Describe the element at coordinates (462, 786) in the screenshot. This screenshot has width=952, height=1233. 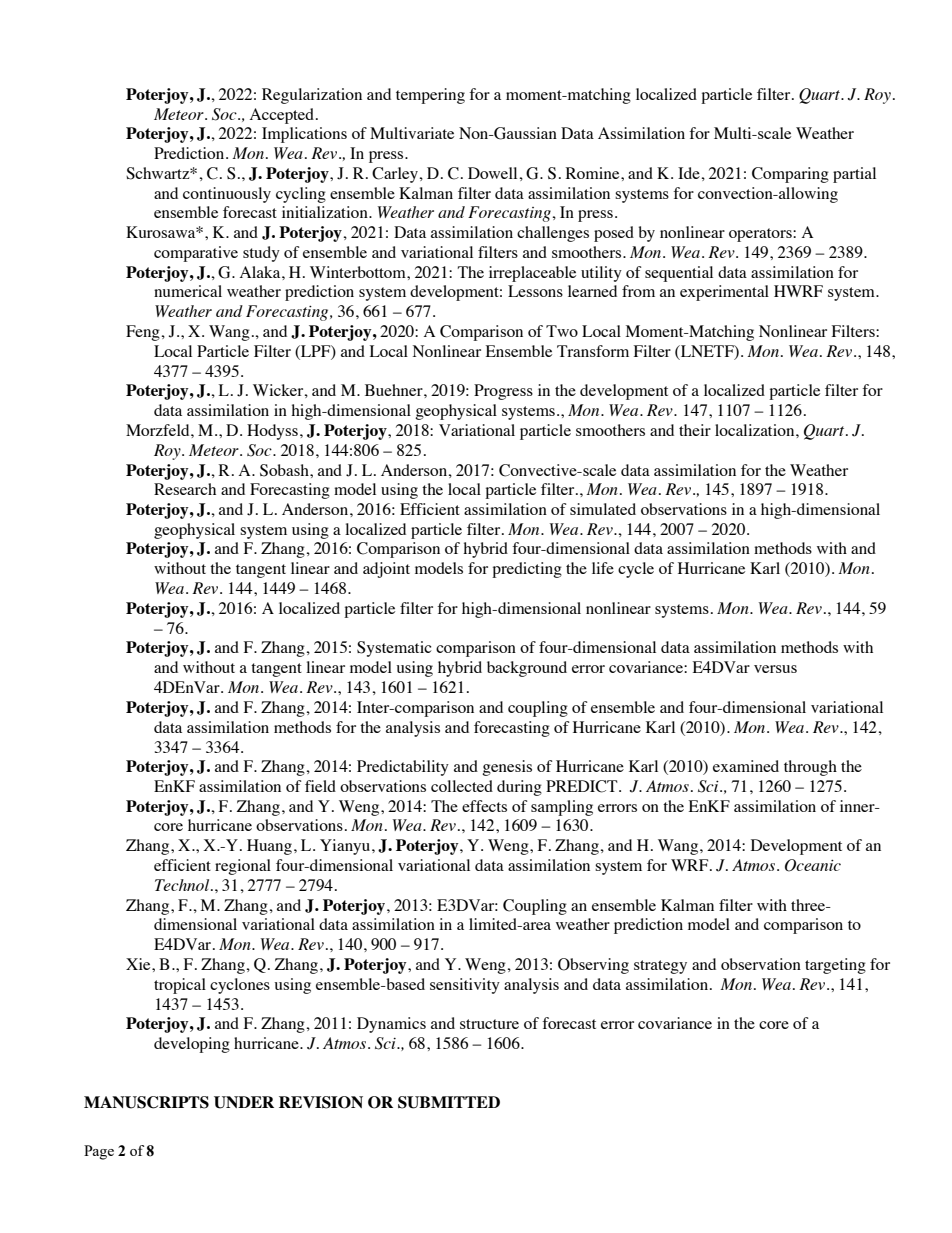
I see `collected` at that location.
